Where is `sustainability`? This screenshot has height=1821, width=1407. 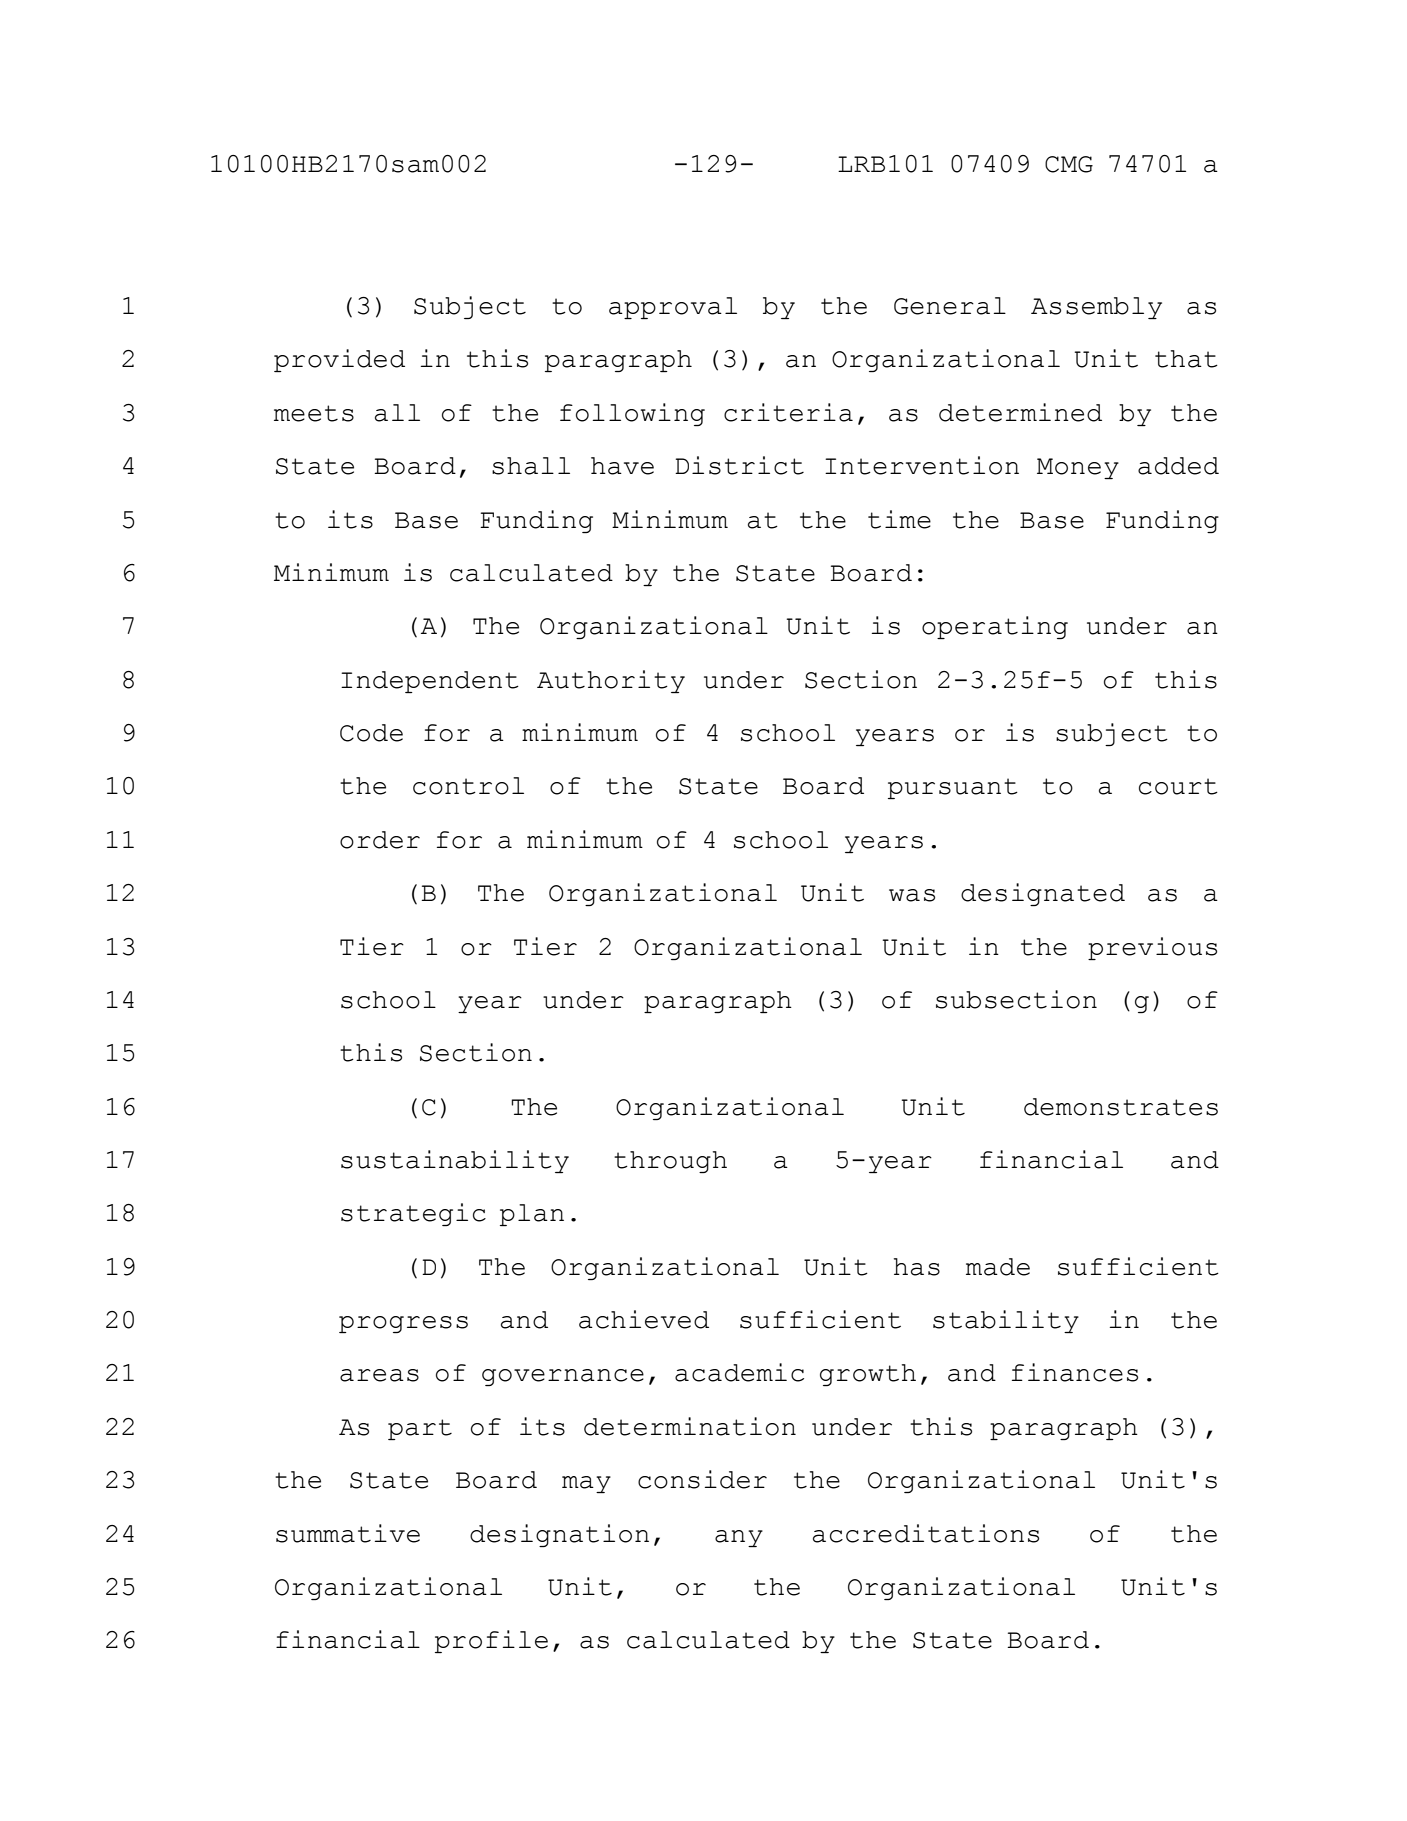
sustainability is located at coordinates (455, 1161).
